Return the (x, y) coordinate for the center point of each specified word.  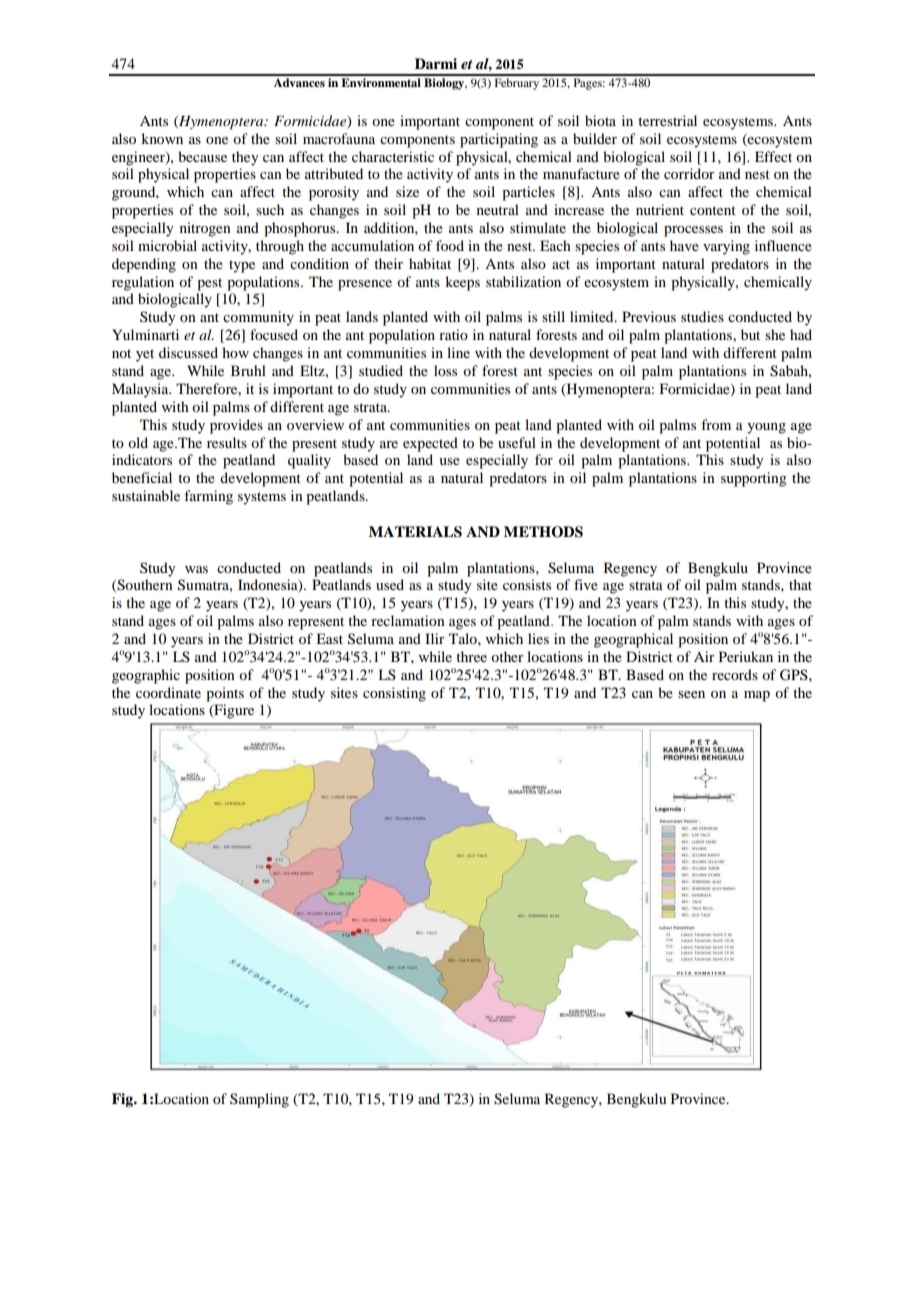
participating (499, 140)
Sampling (259, 1100)
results (227, 442)
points (225, 694)
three (471, 656)
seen (691, 694)
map (757, 696)
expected (430, 444)
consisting (394, 694)
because (202, 156)
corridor (689, 173)
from (716, 424)
